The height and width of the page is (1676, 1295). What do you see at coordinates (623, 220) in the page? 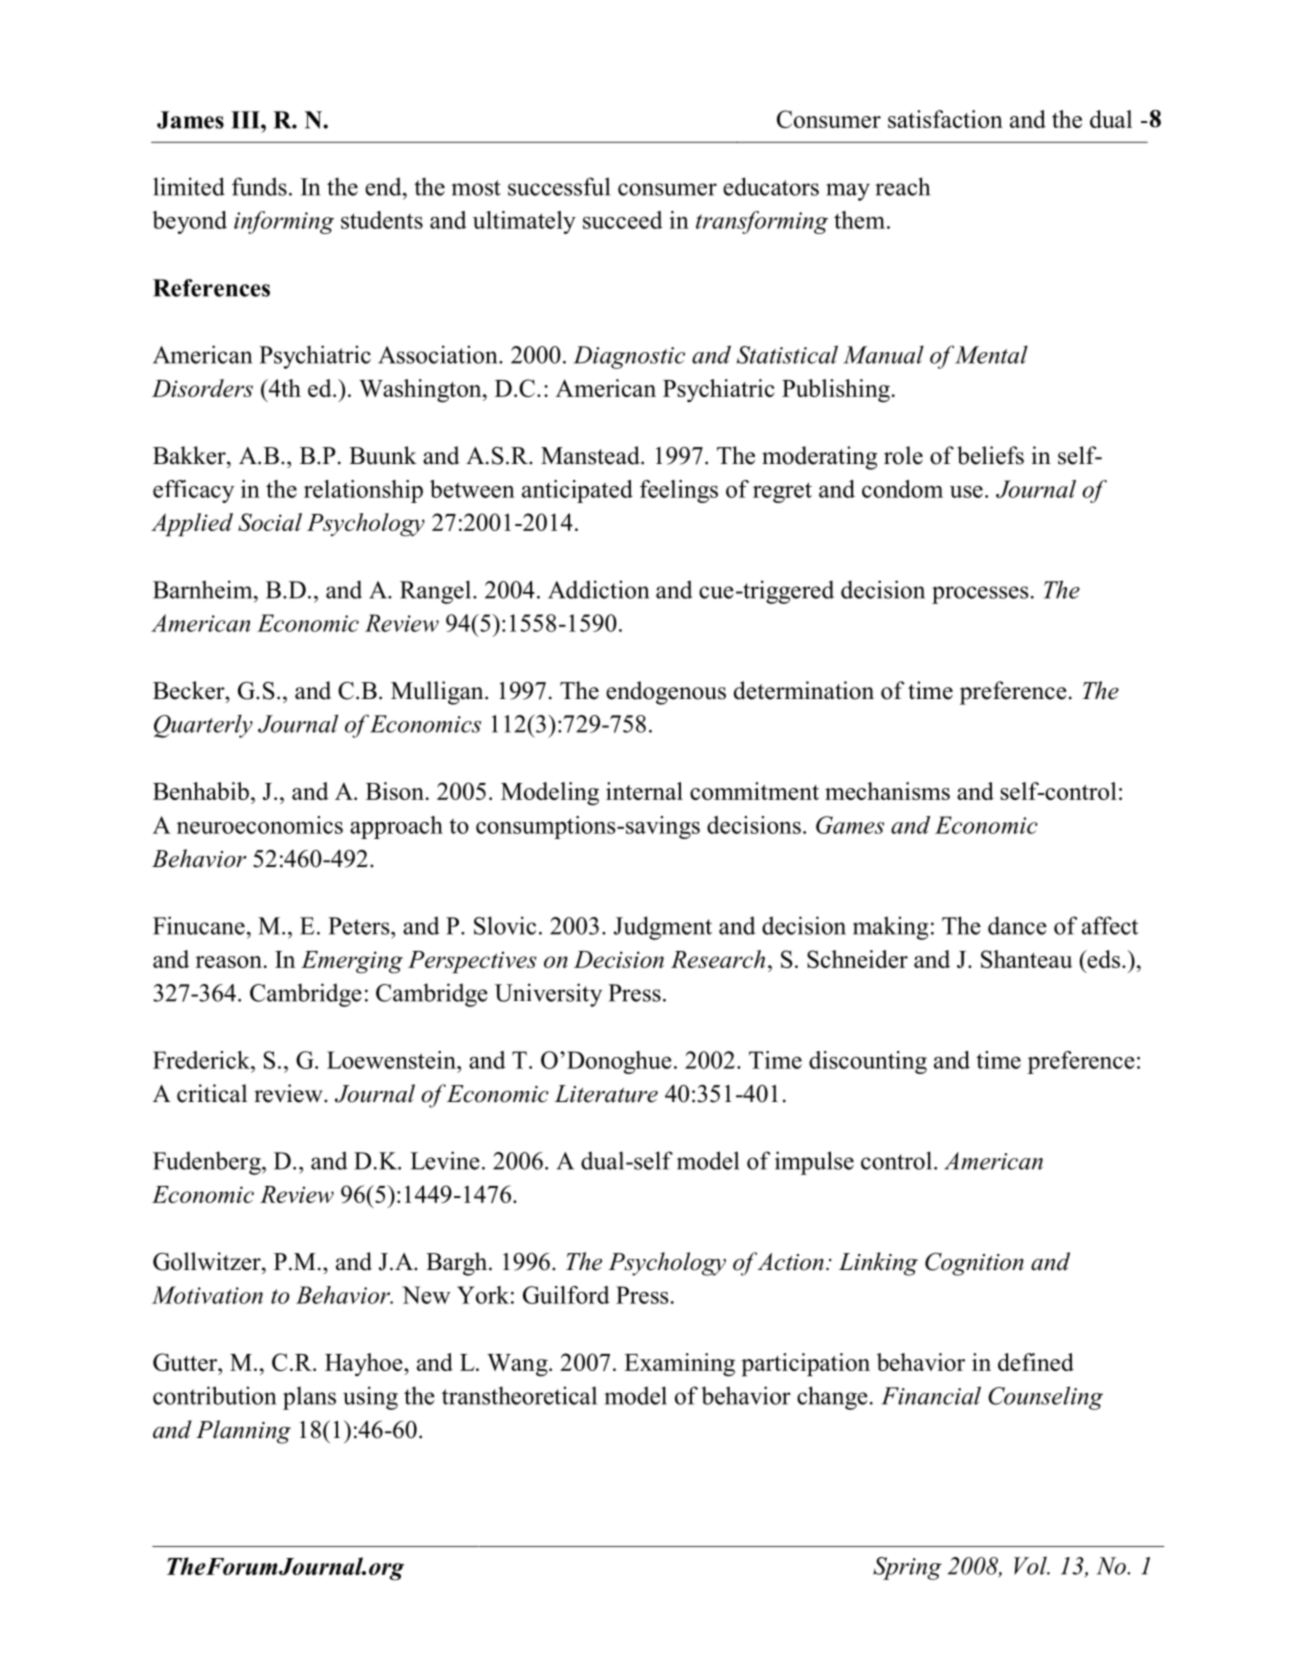
I see `succeed` at bounding box center [623, 220].
